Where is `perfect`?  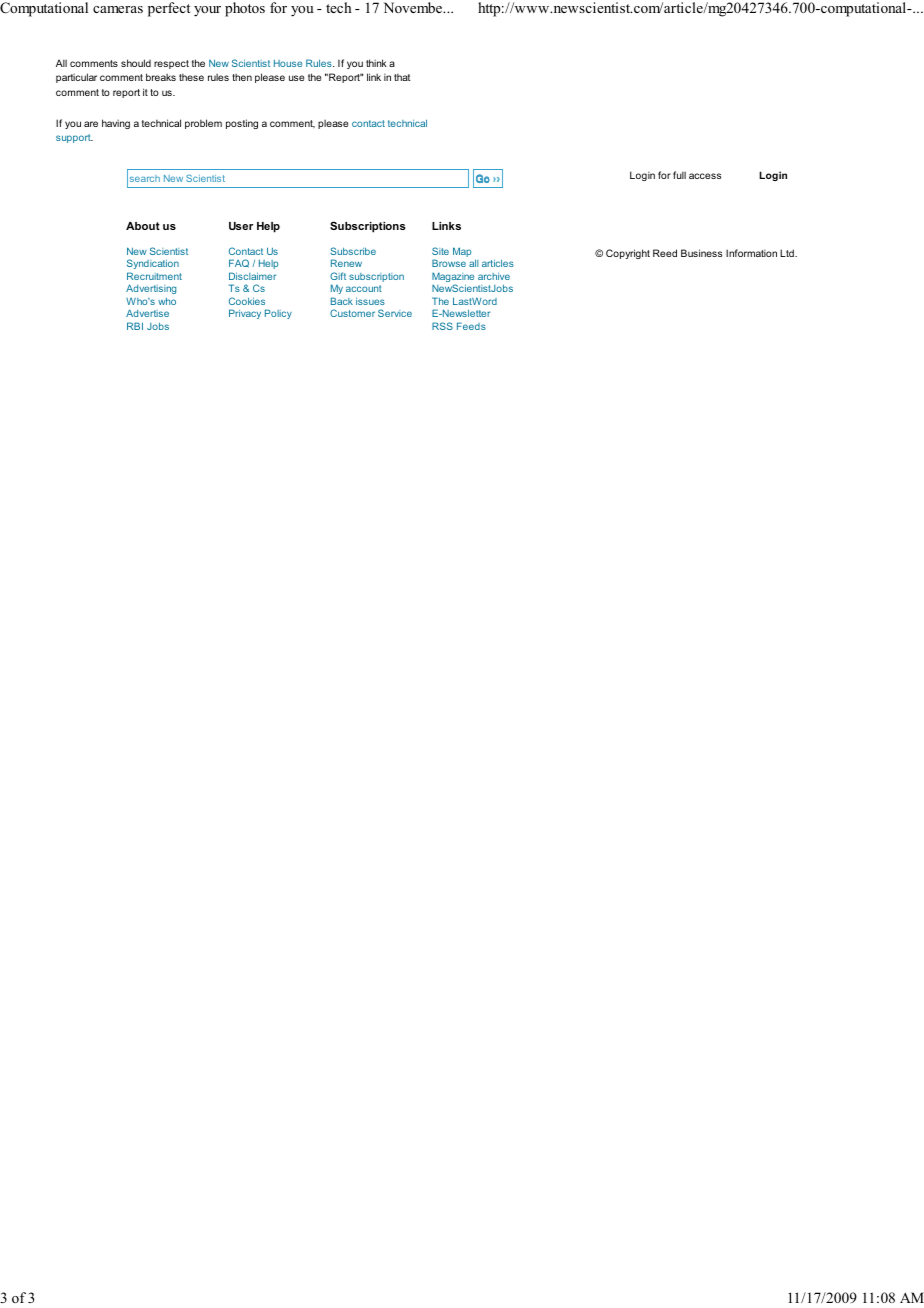 perfect is located at coordinates (169, 9).
